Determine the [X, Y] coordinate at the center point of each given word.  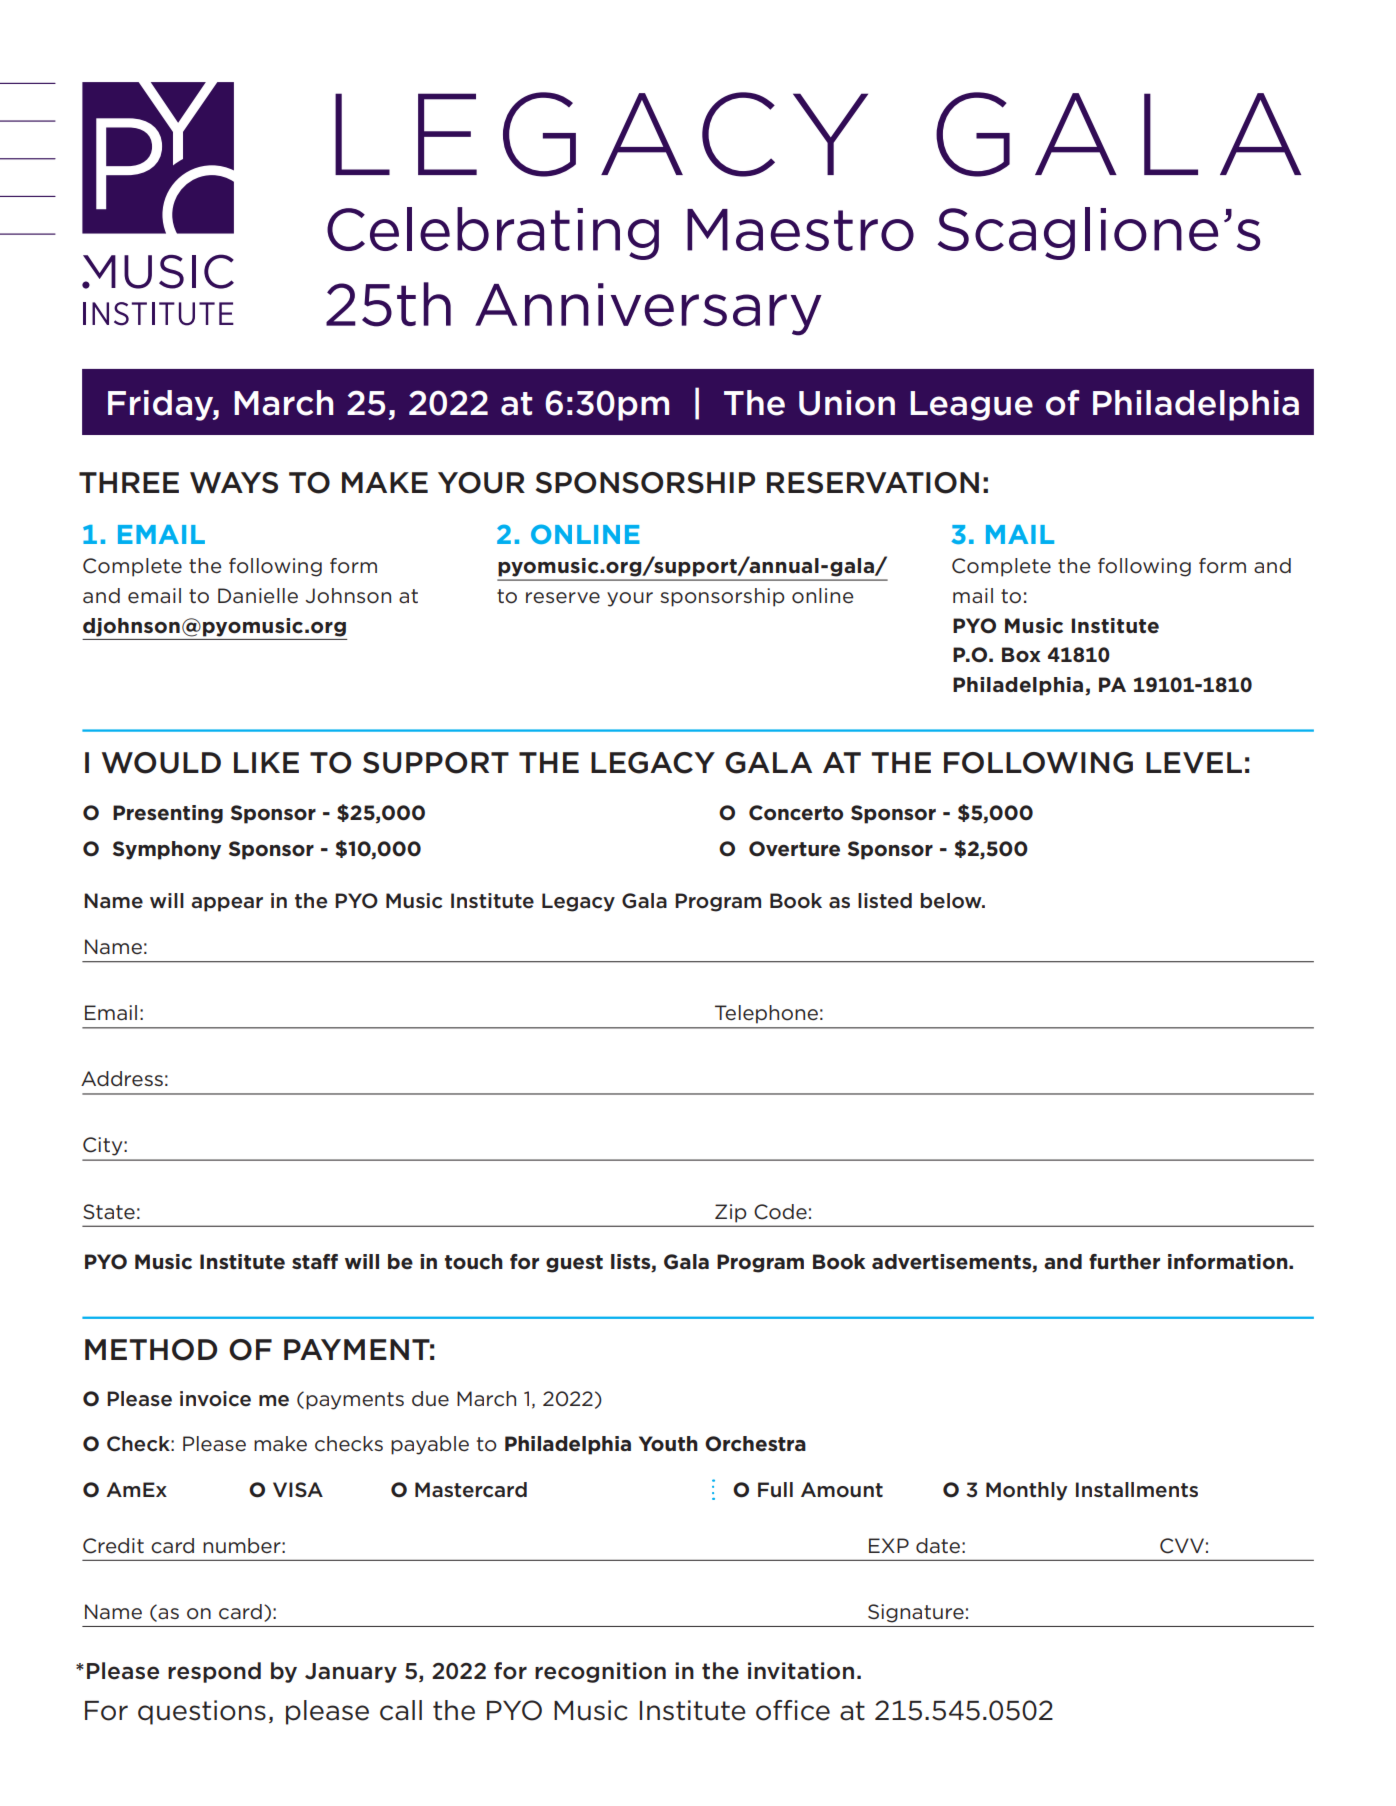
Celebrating [493, 233]
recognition [600, 1672]
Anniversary [648, 309]
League [971, 406]
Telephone [766, 1014]
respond [214, 1672]
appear [227, 904]
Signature [916, 1613]
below [952, 901]
